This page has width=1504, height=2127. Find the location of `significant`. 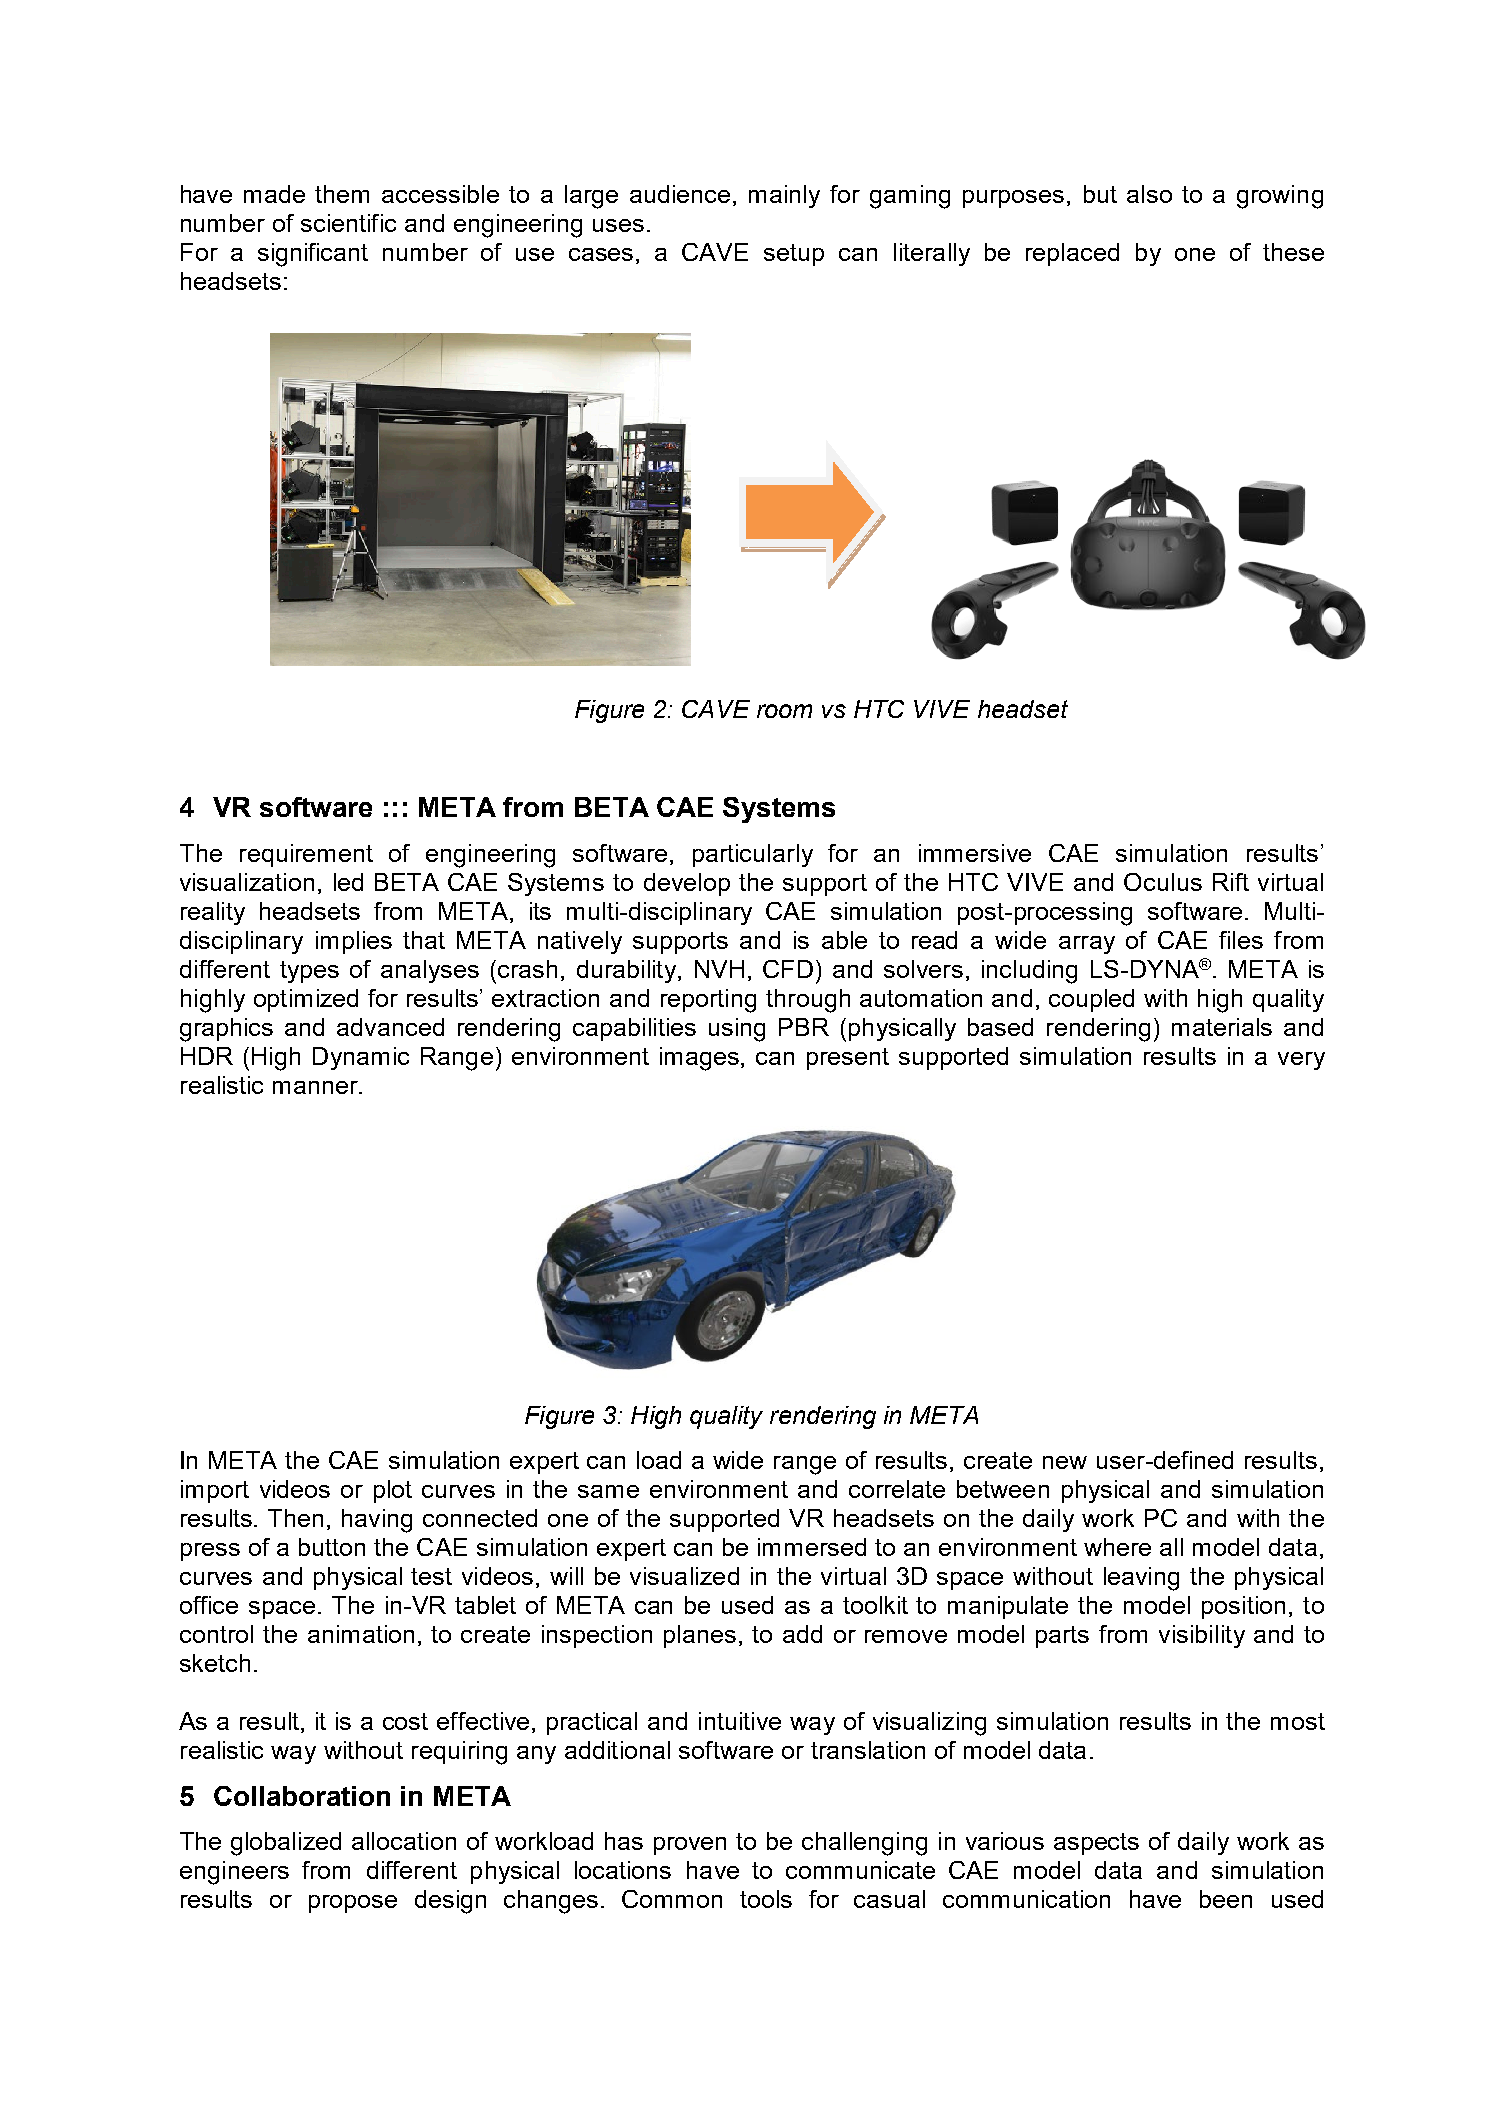

significant is located at coordinates (313, 255).
